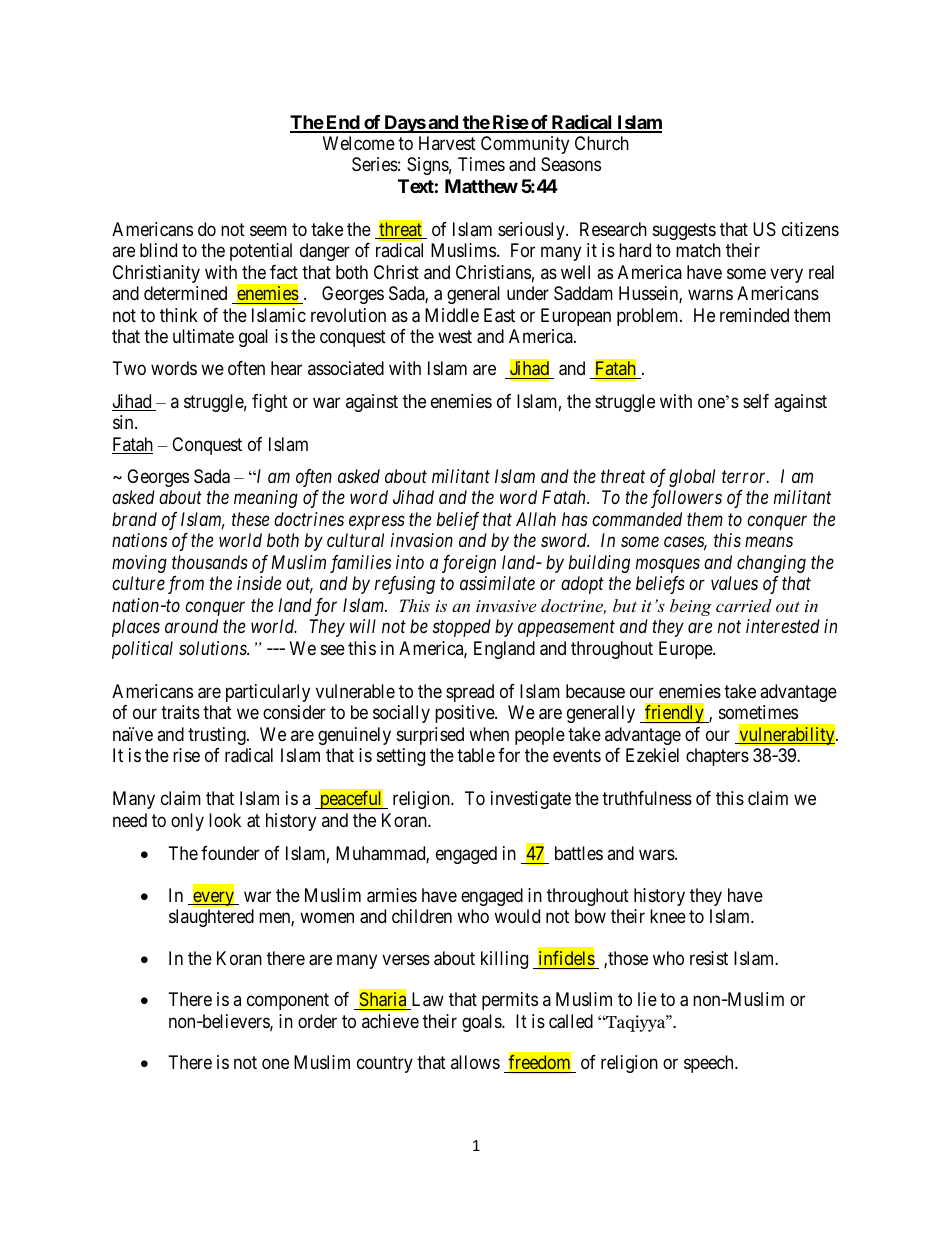 The height and width of the document is (1233, 952). I want to click on Matthew, so click(481, 186).
